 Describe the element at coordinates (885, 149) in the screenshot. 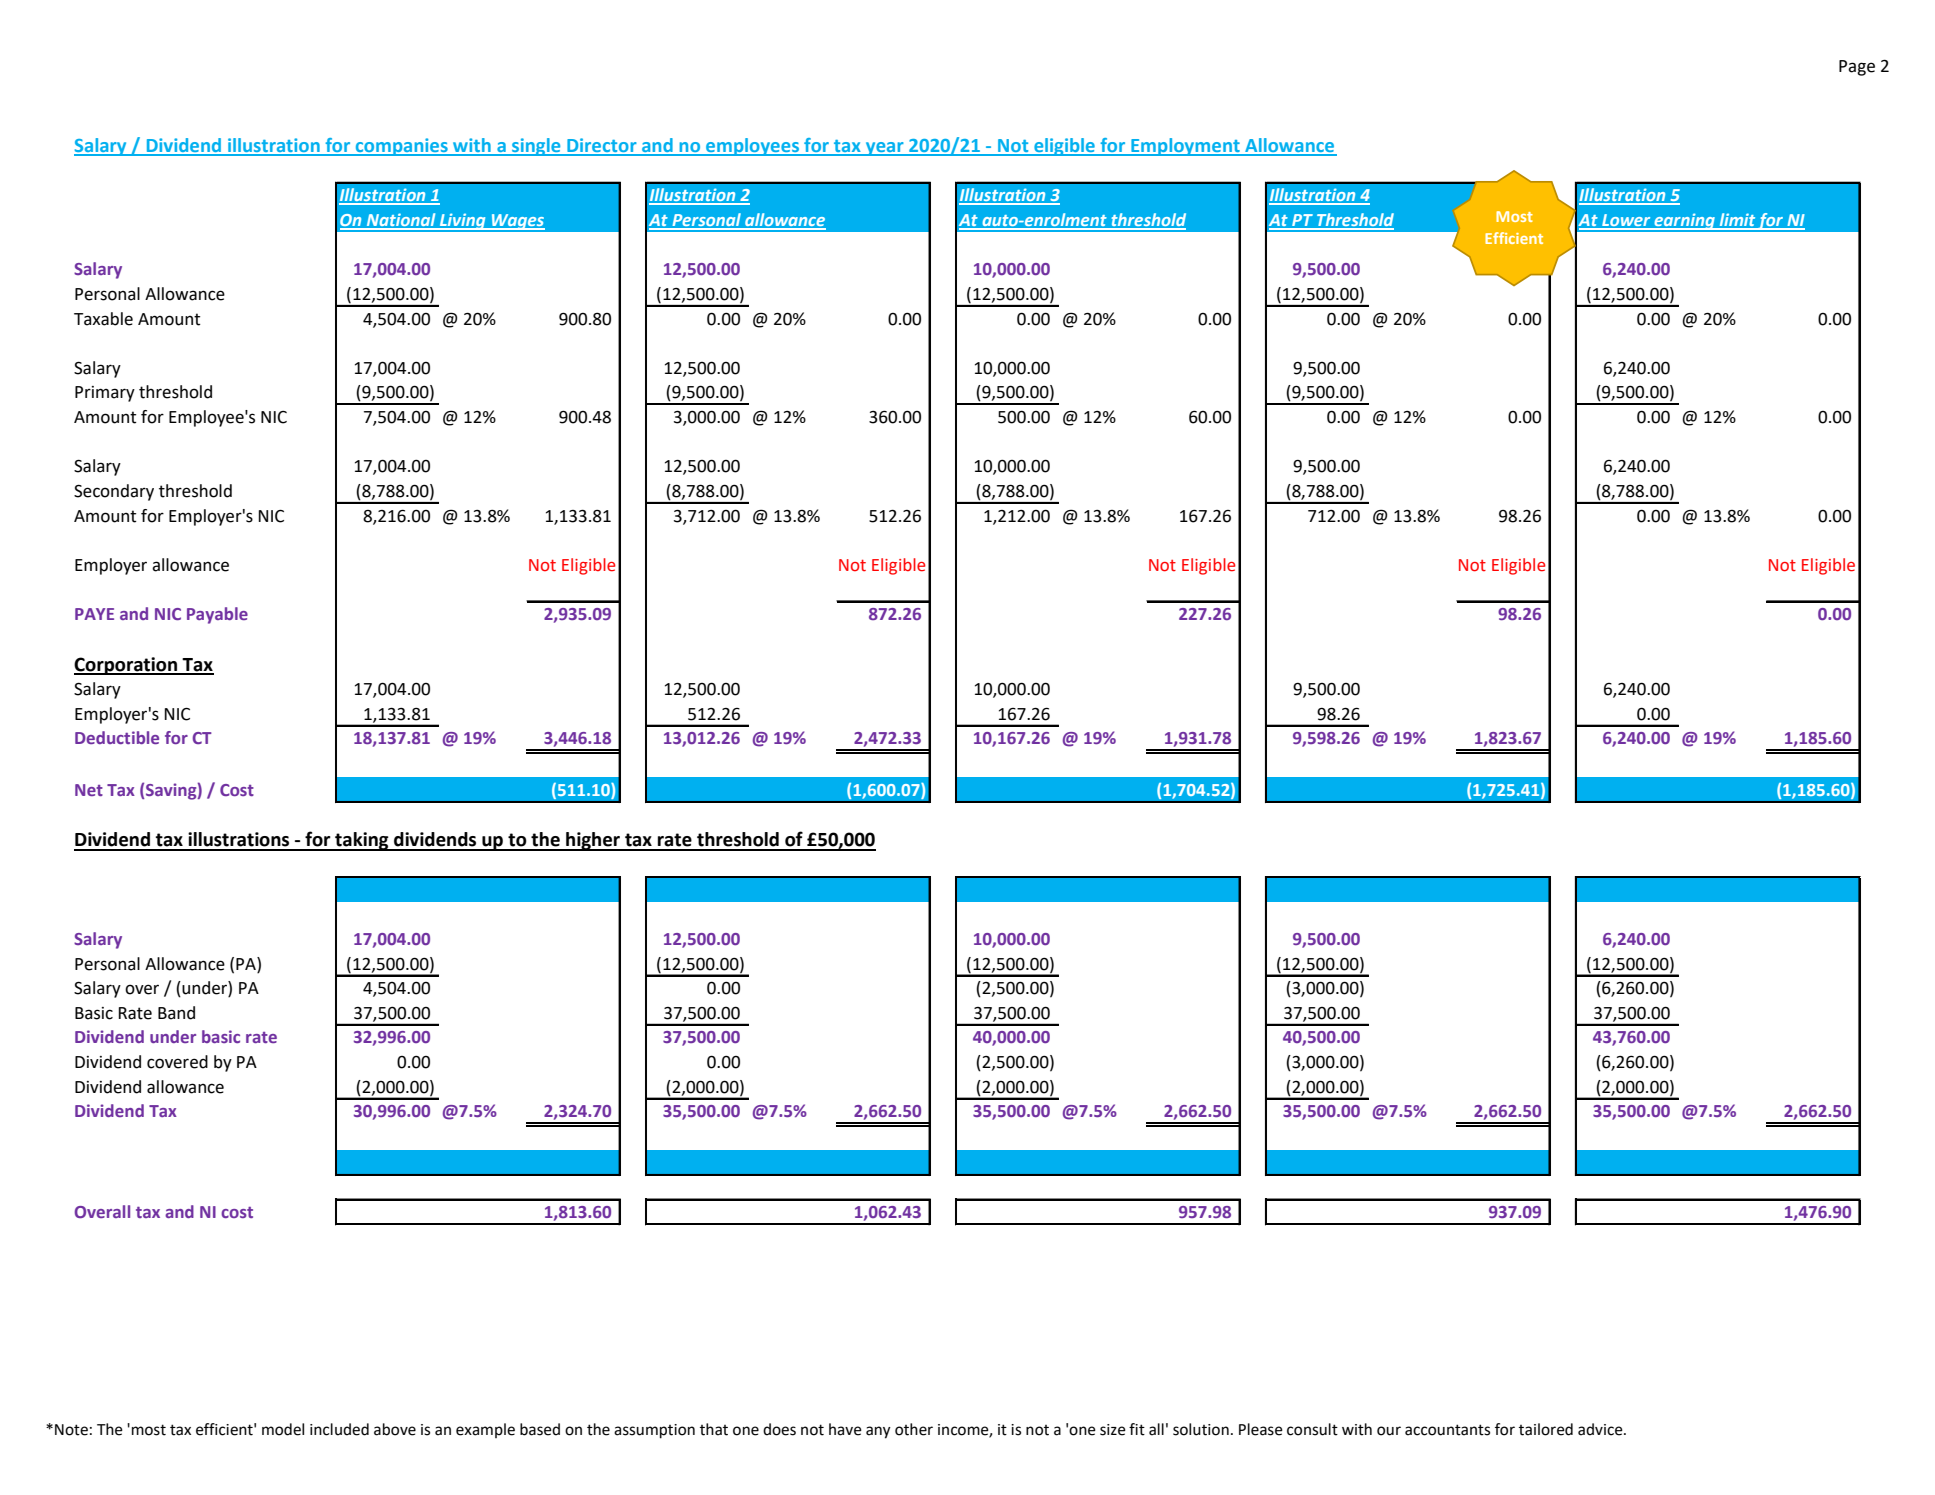

I see `year` at that location.
